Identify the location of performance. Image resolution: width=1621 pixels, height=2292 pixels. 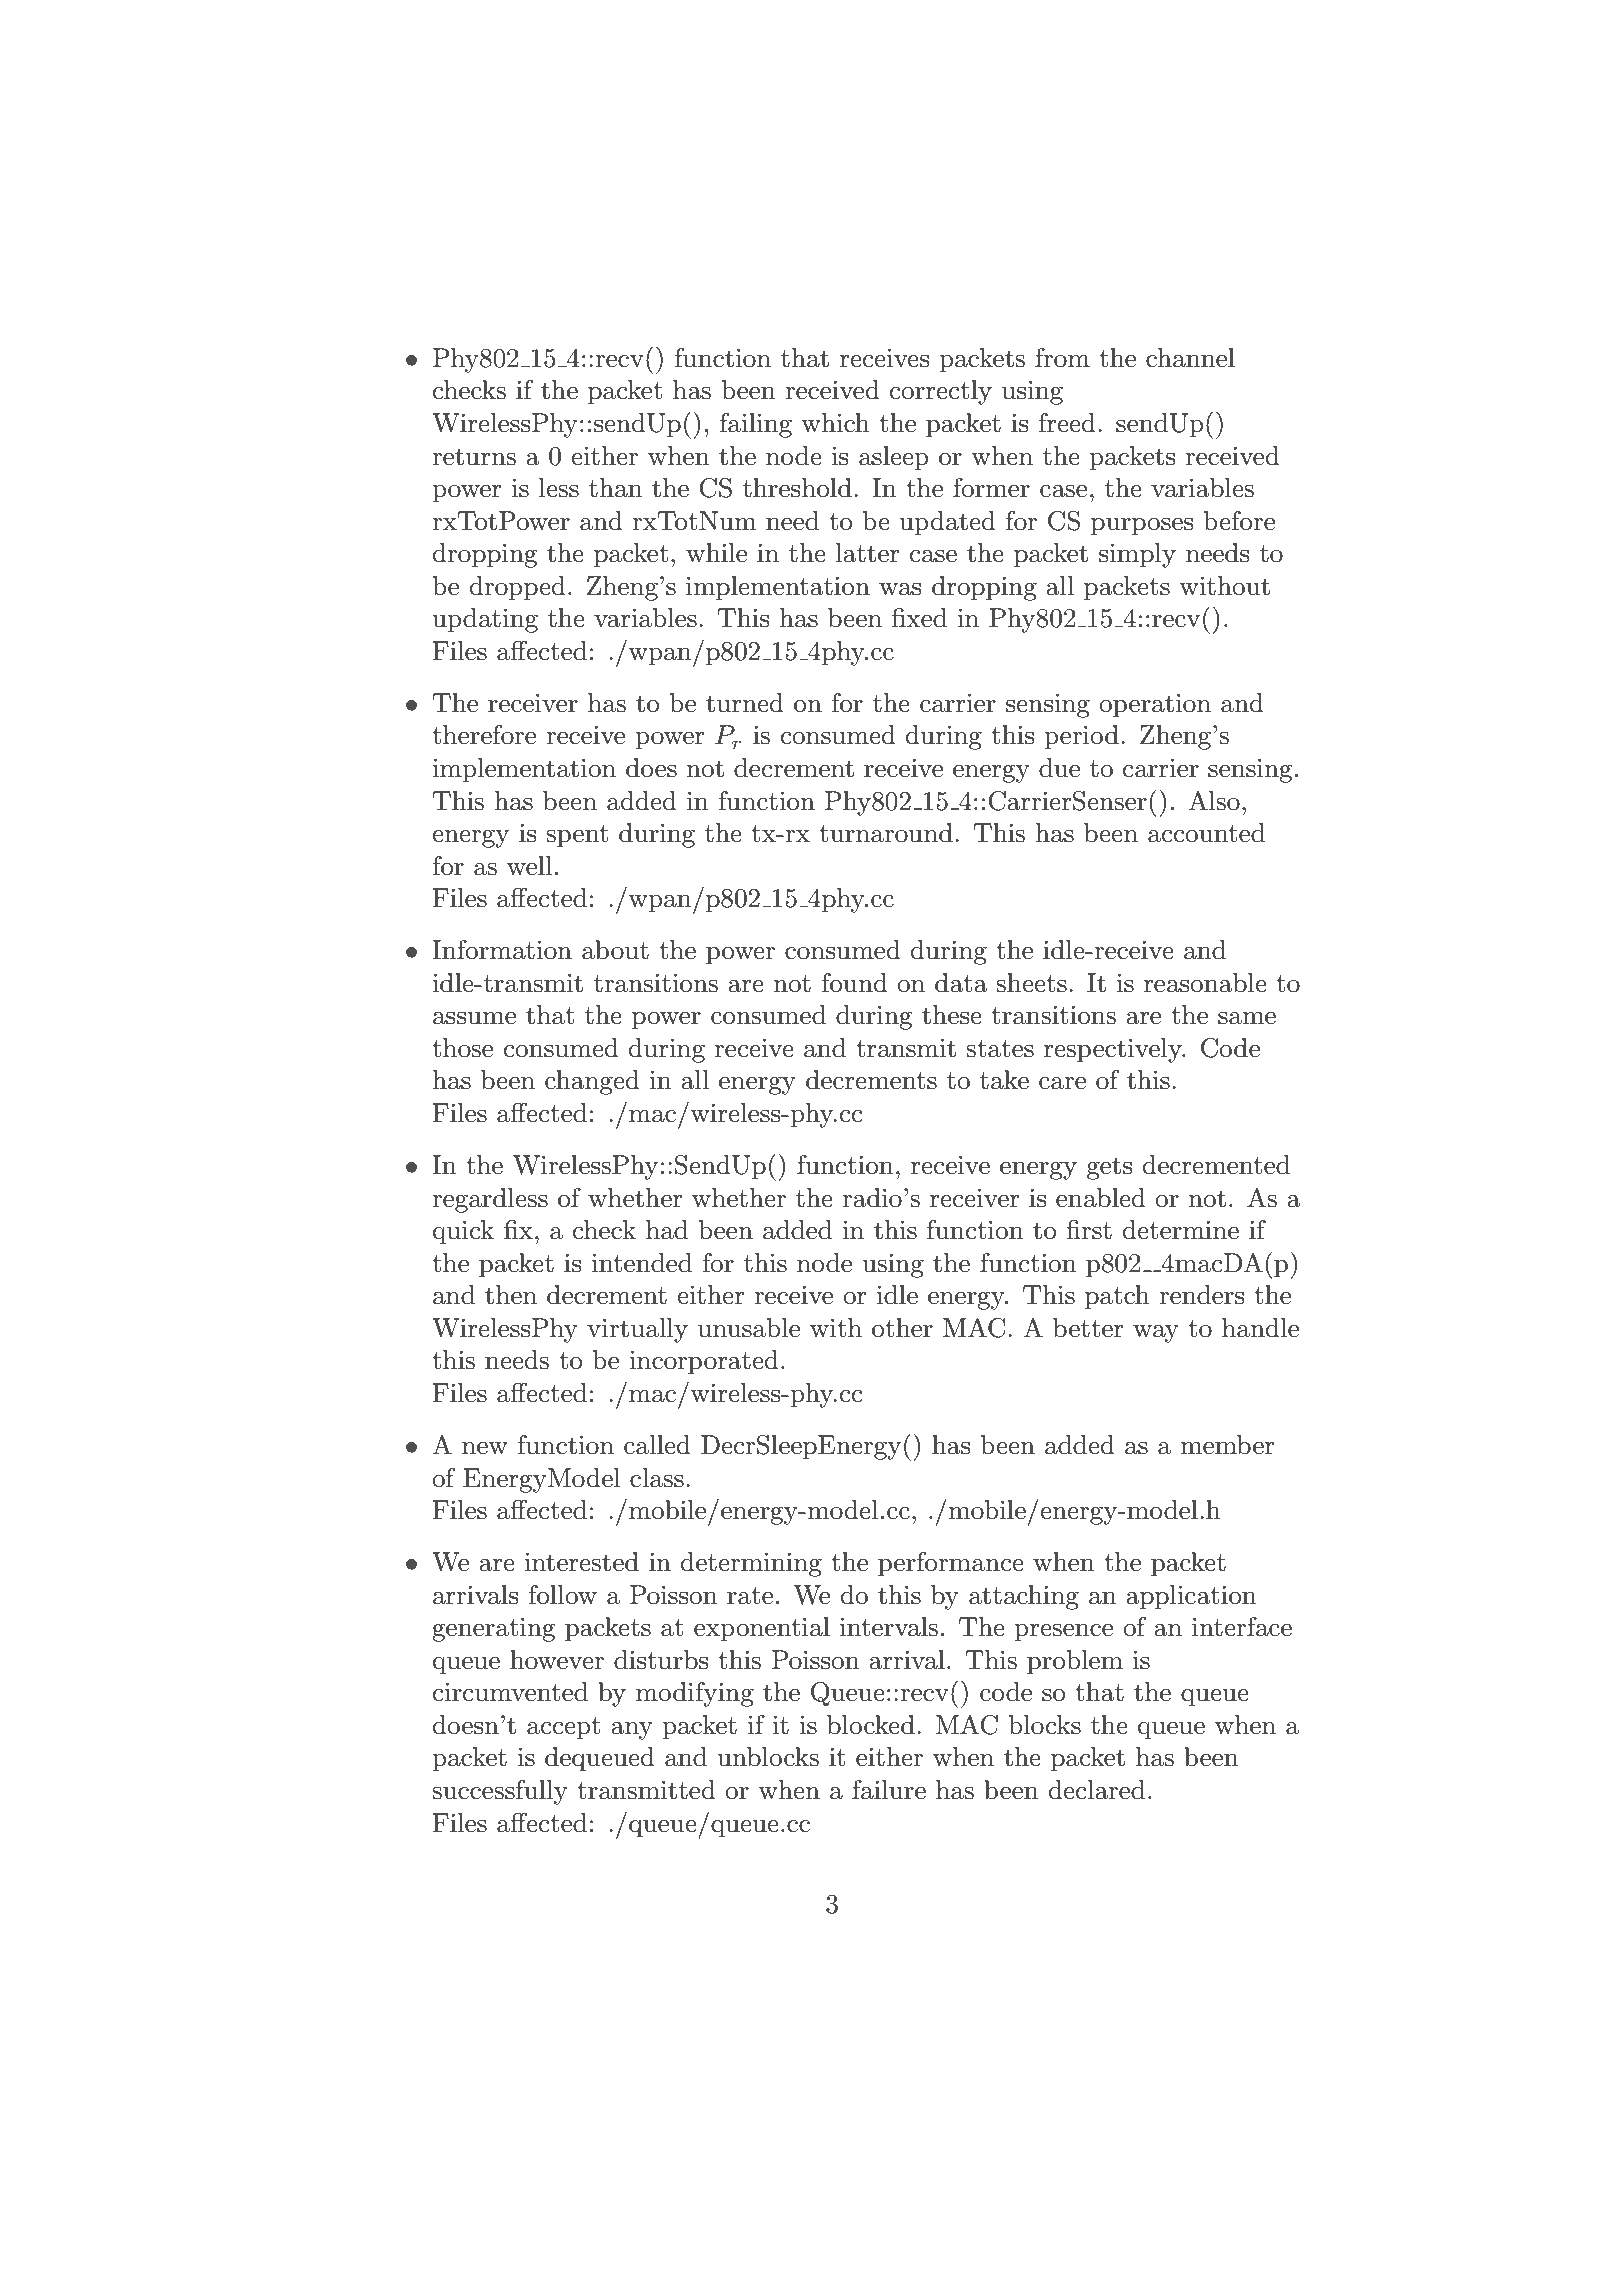
(951, 1564).
